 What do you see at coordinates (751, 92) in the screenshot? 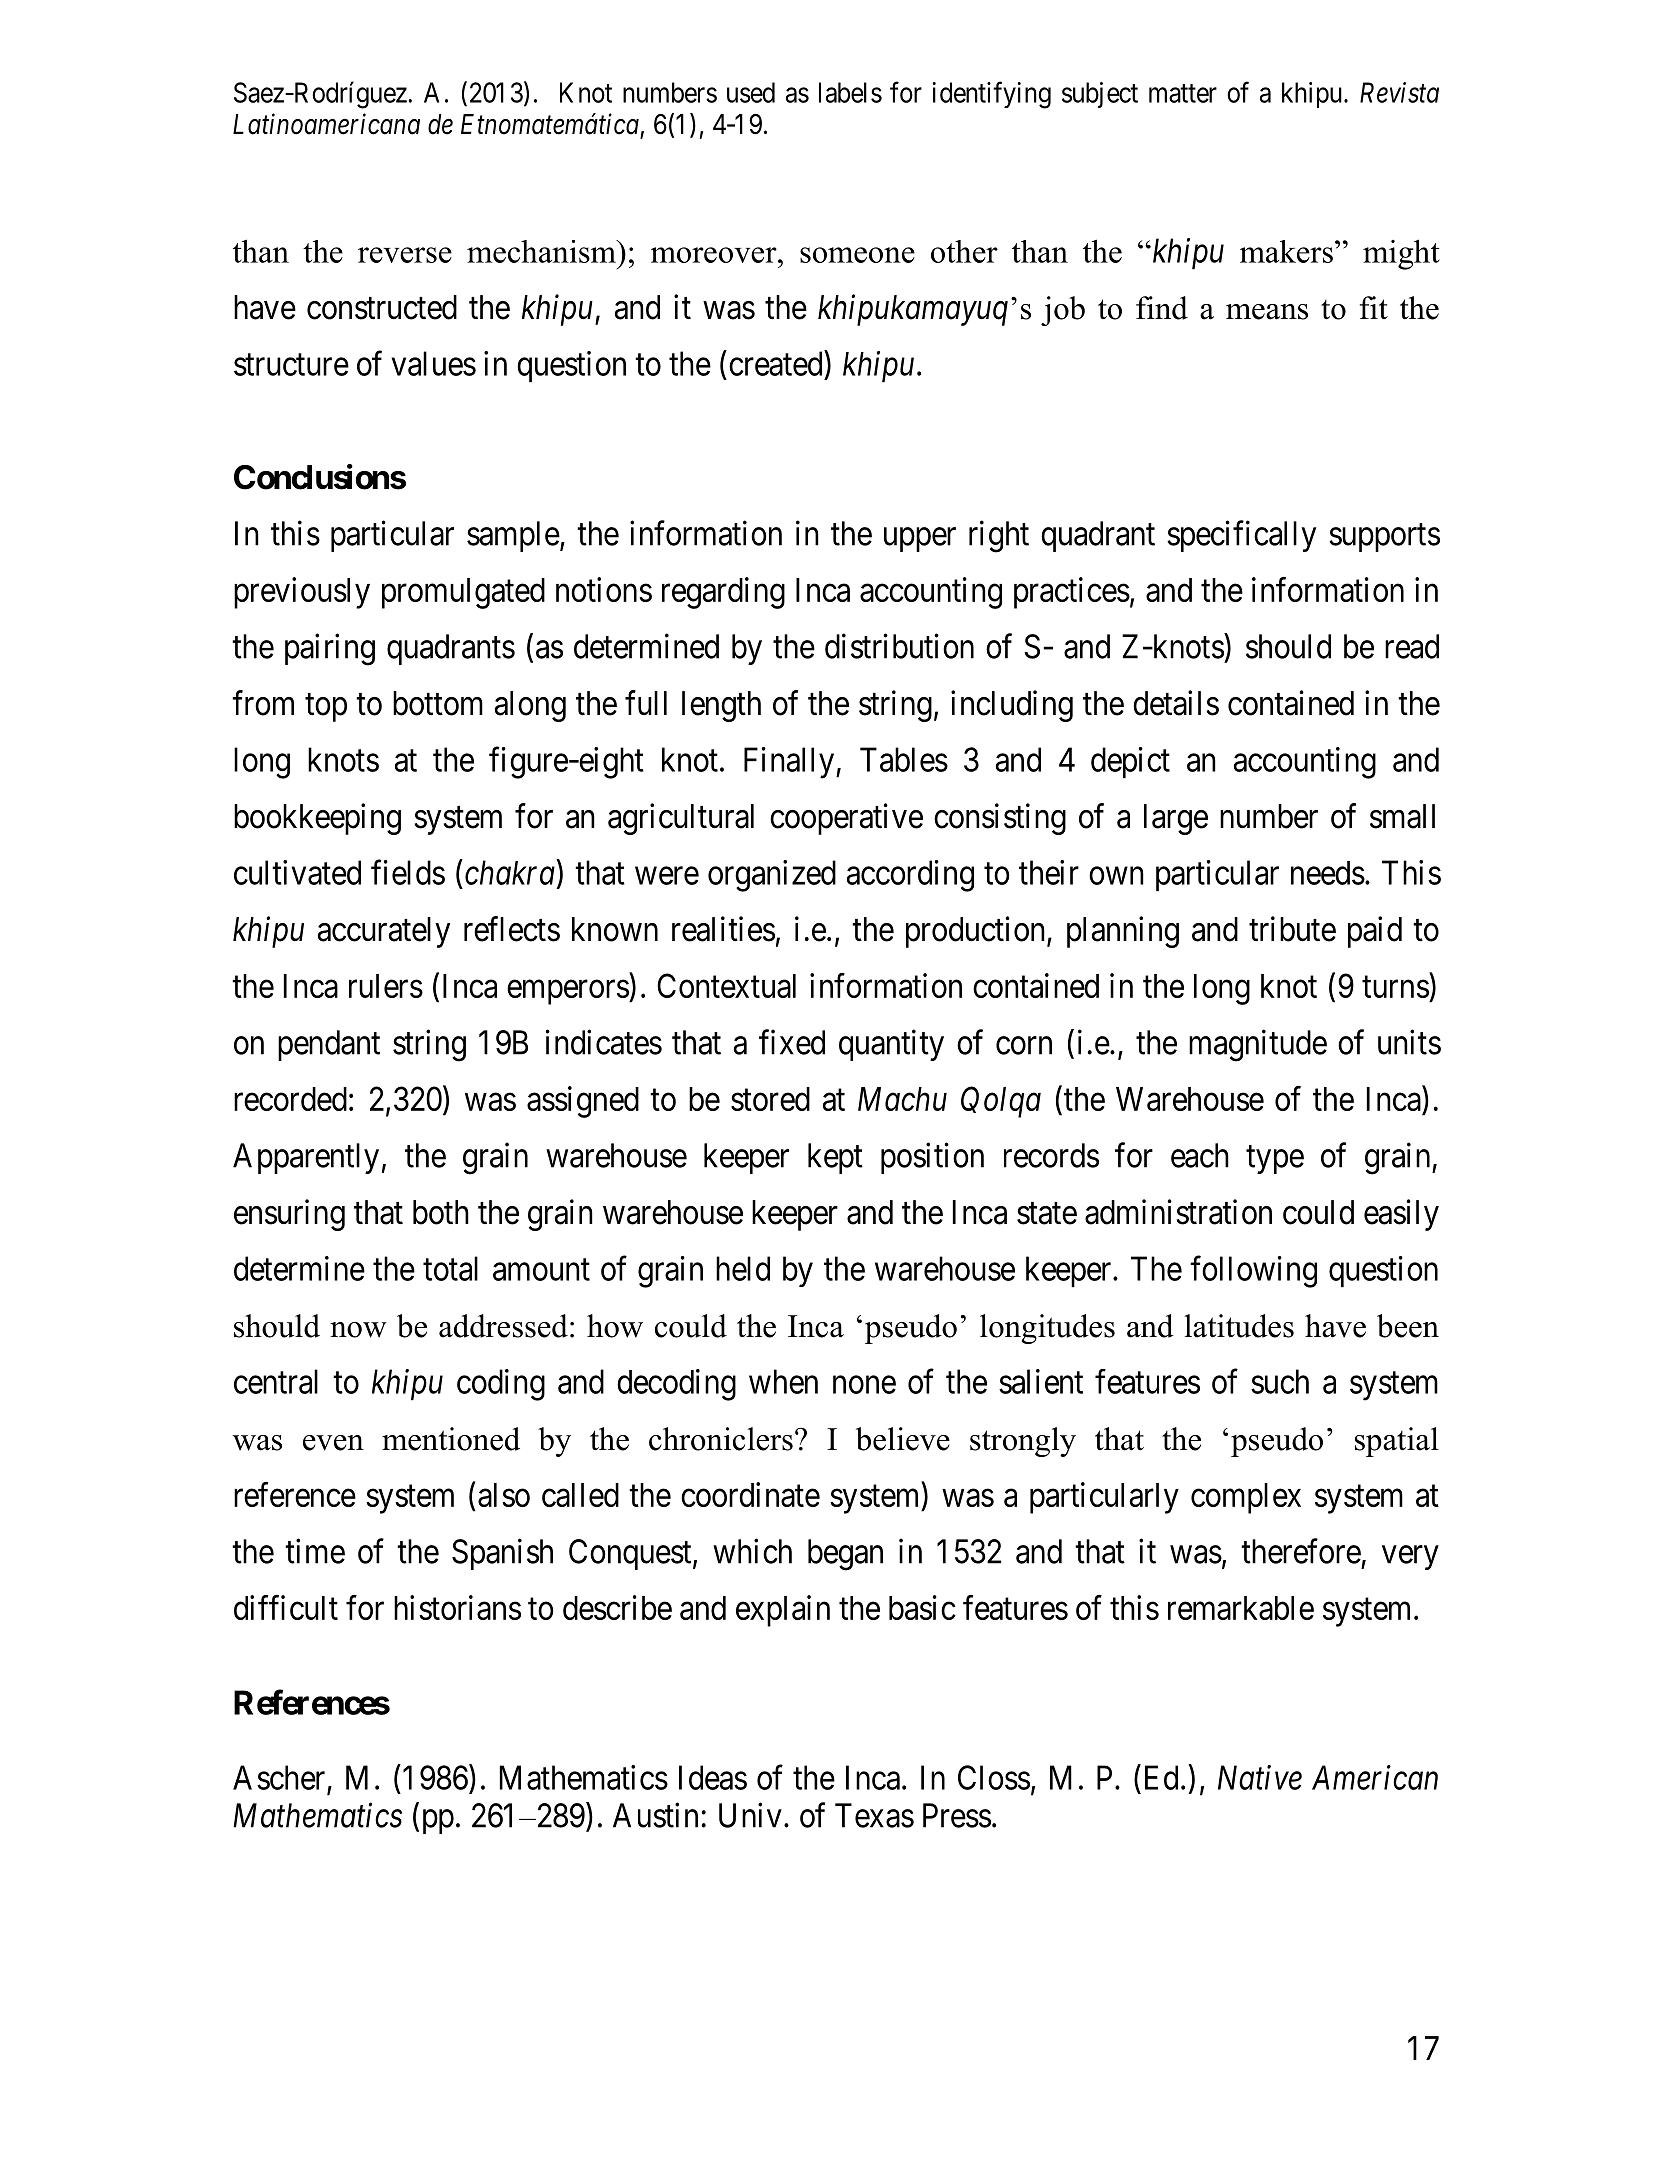
I see `used` at bounding box center [751, 92].
